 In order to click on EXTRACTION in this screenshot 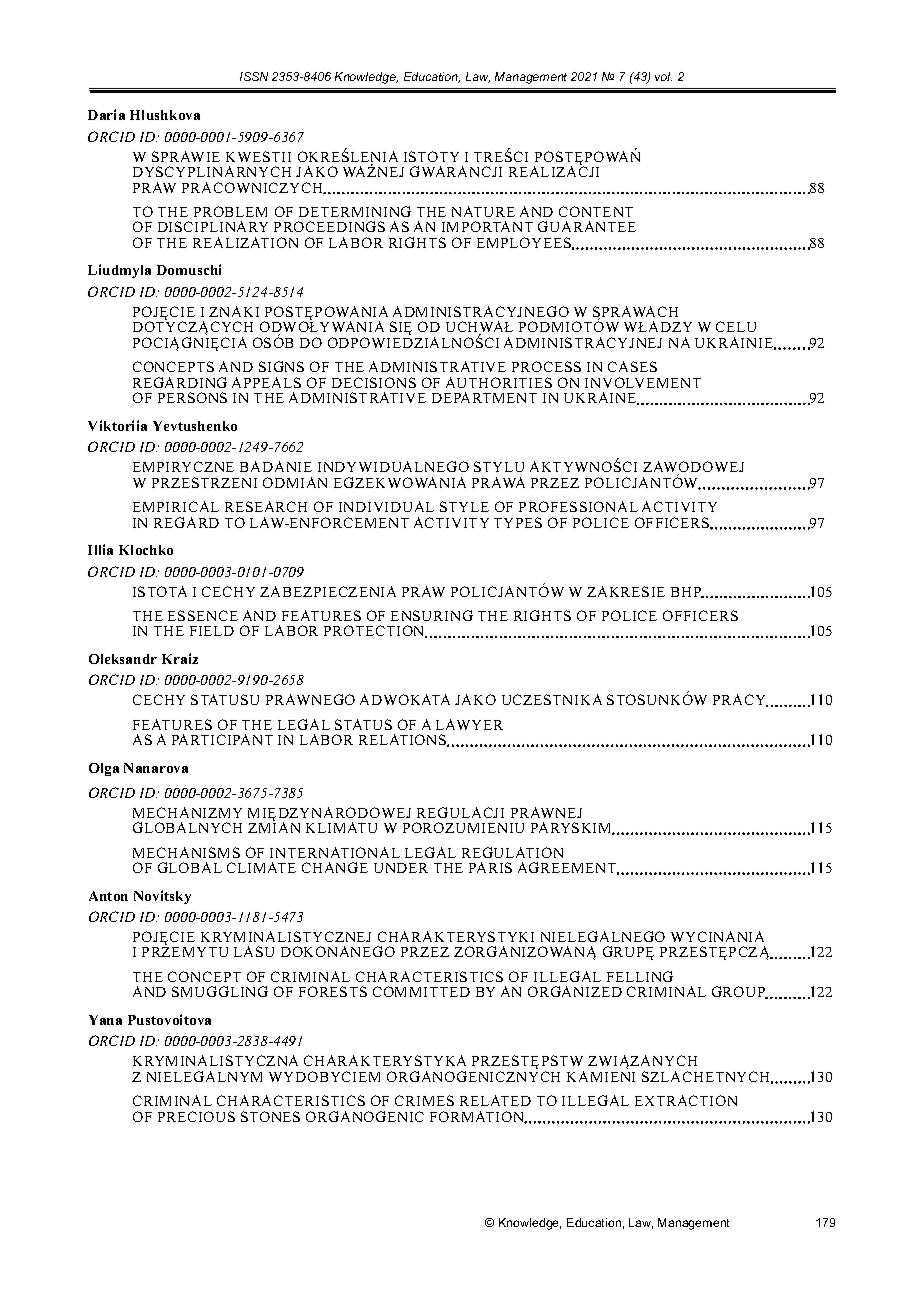, I will do `click(686, 1100)`.
